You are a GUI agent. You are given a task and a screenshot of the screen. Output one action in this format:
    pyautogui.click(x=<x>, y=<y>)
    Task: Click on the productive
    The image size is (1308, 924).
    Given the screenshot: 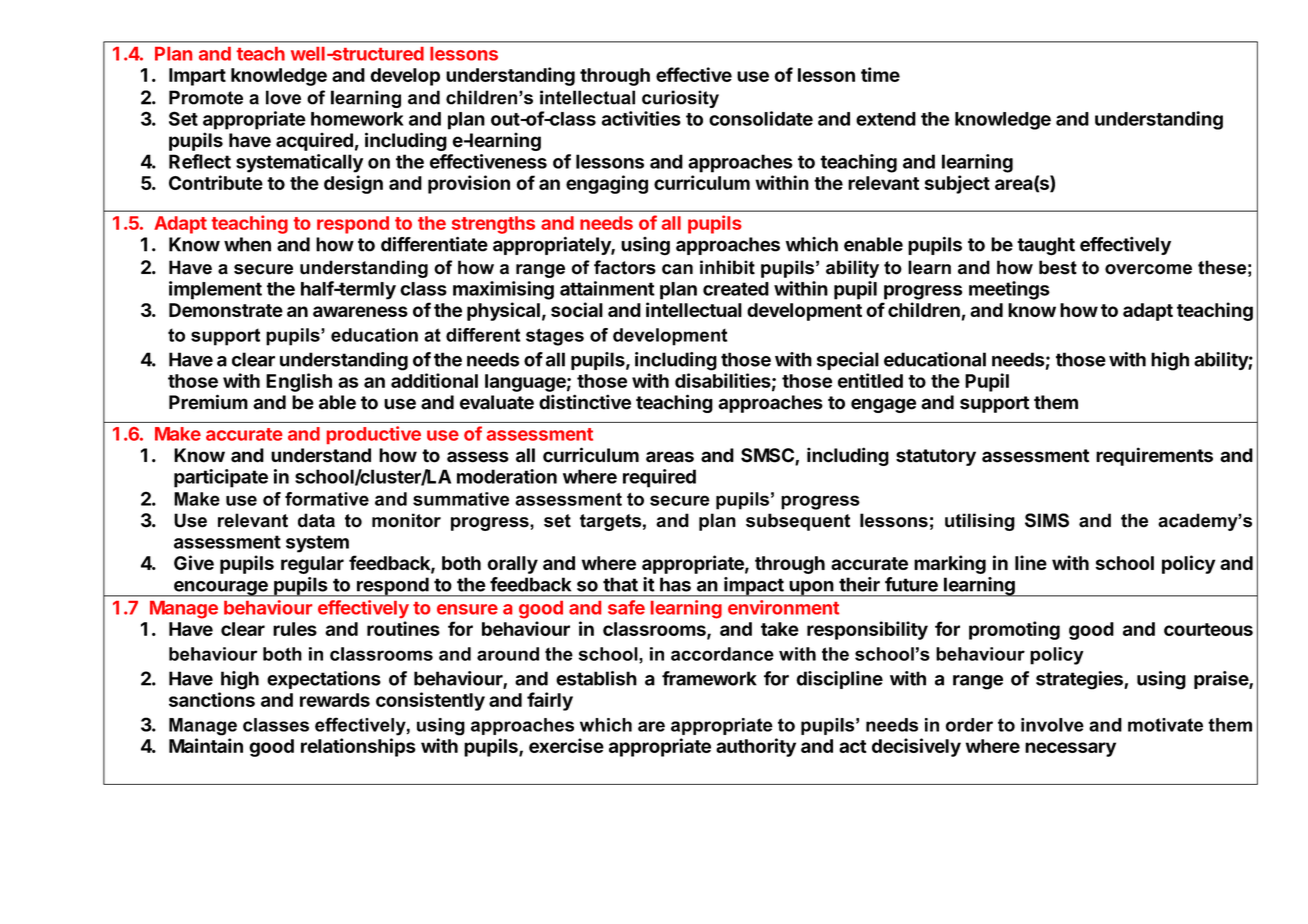 What is the action you would take?
    pyautogui.click(x=374, y=435)
